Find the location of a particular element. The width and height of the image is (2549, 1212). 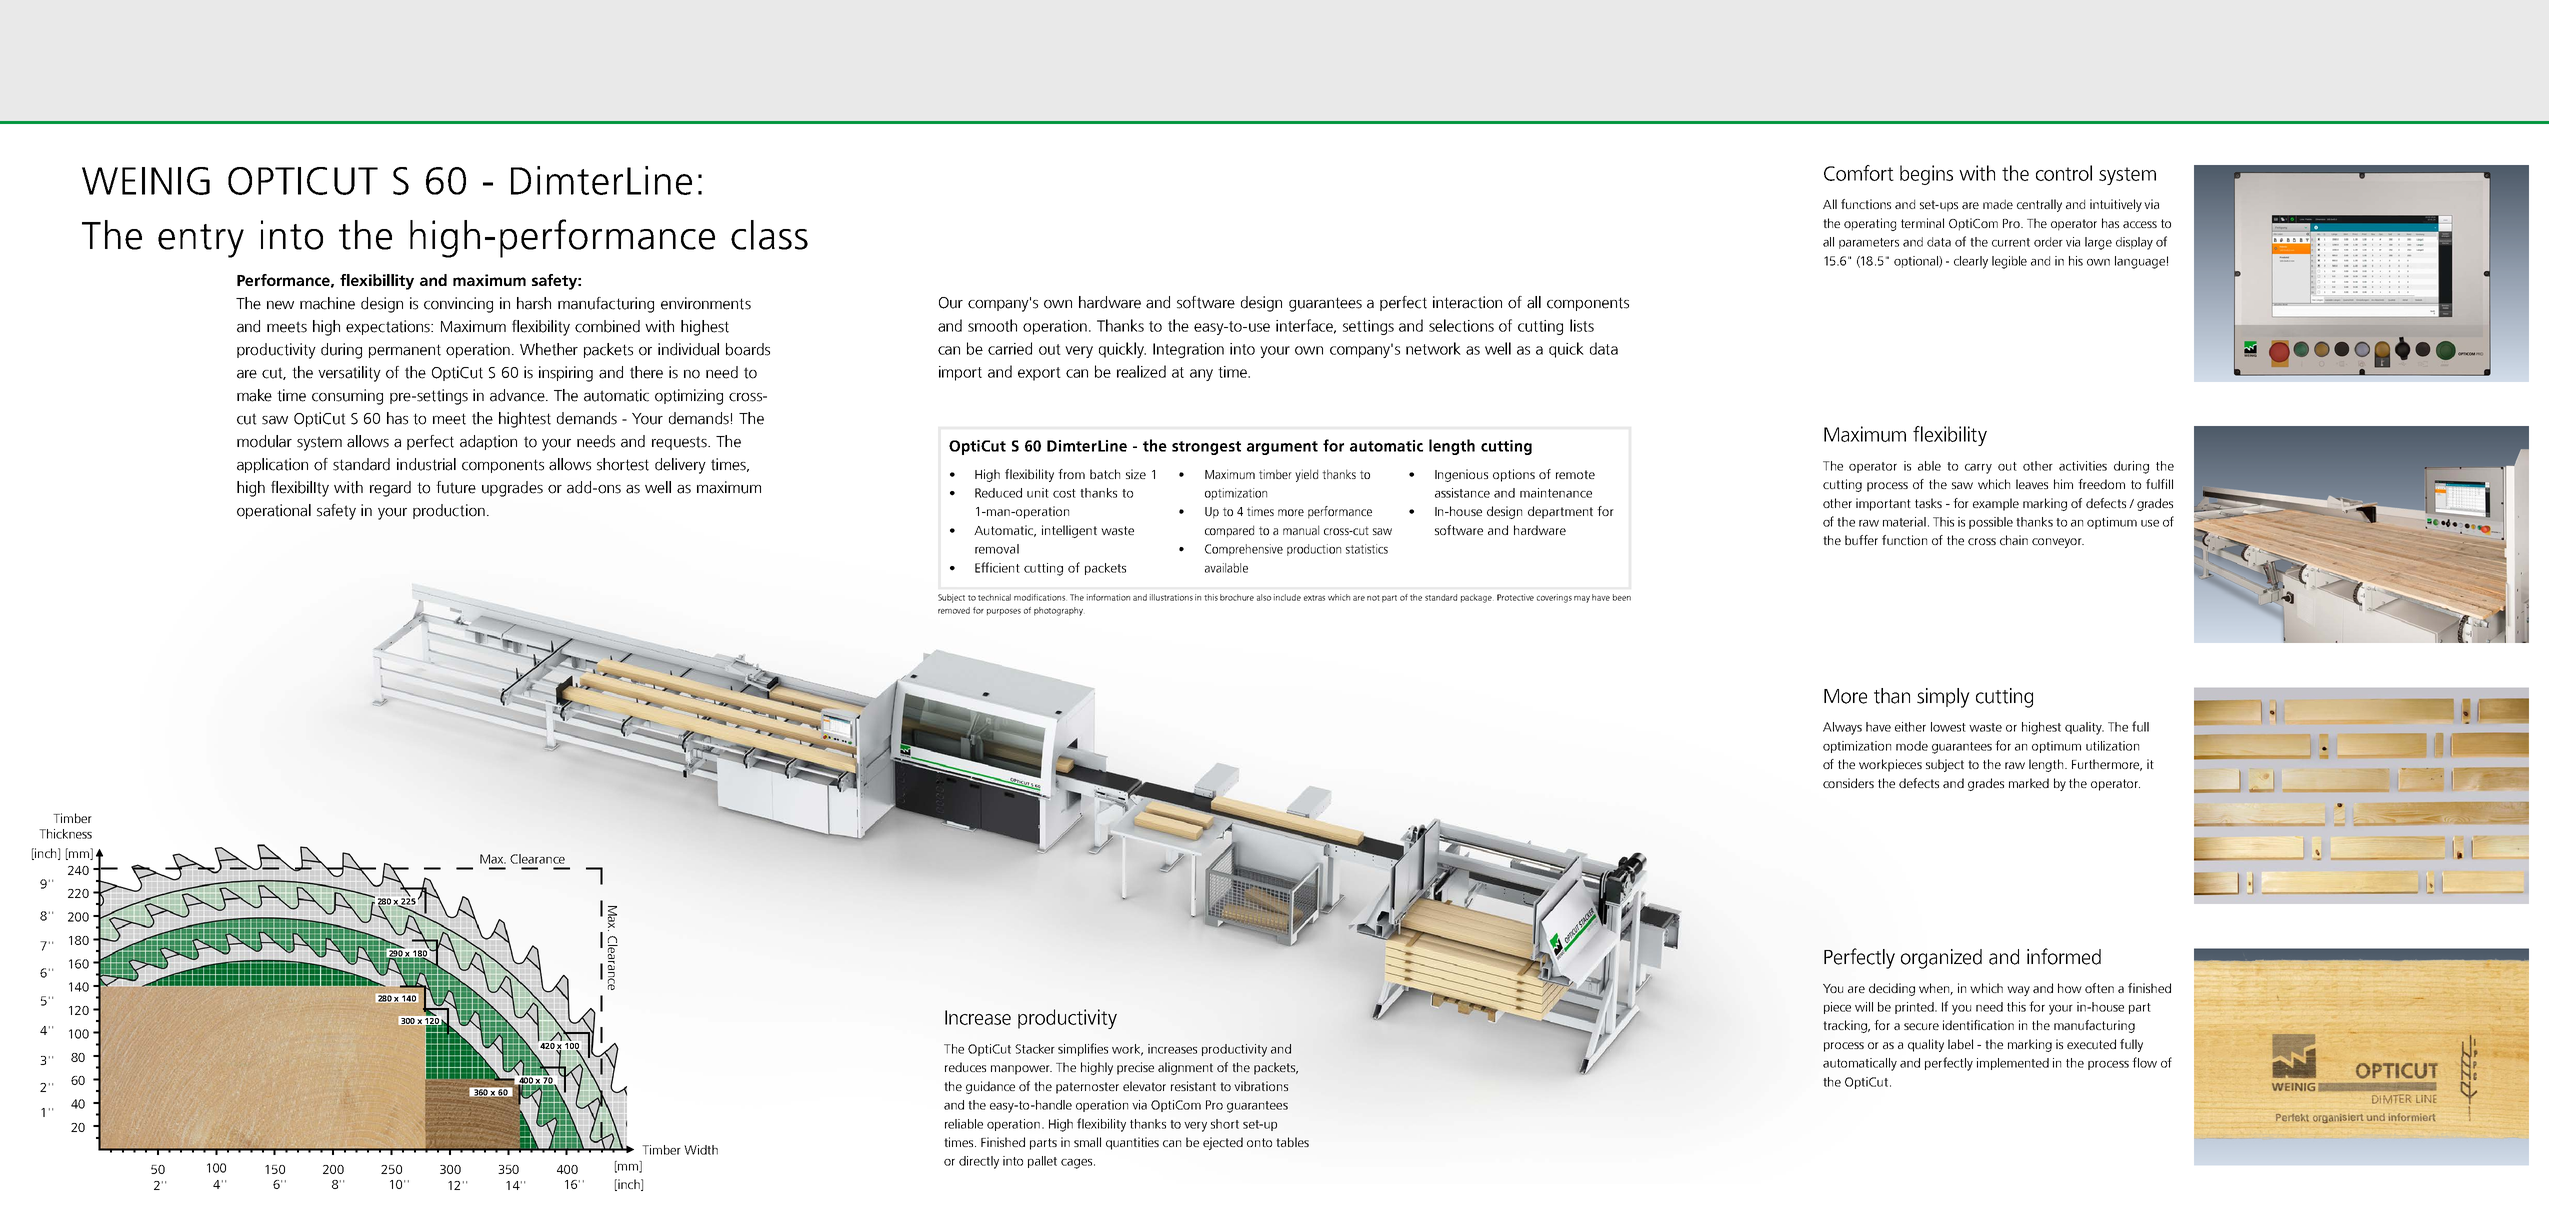

Thickness is located at coordinates (65, 834).
